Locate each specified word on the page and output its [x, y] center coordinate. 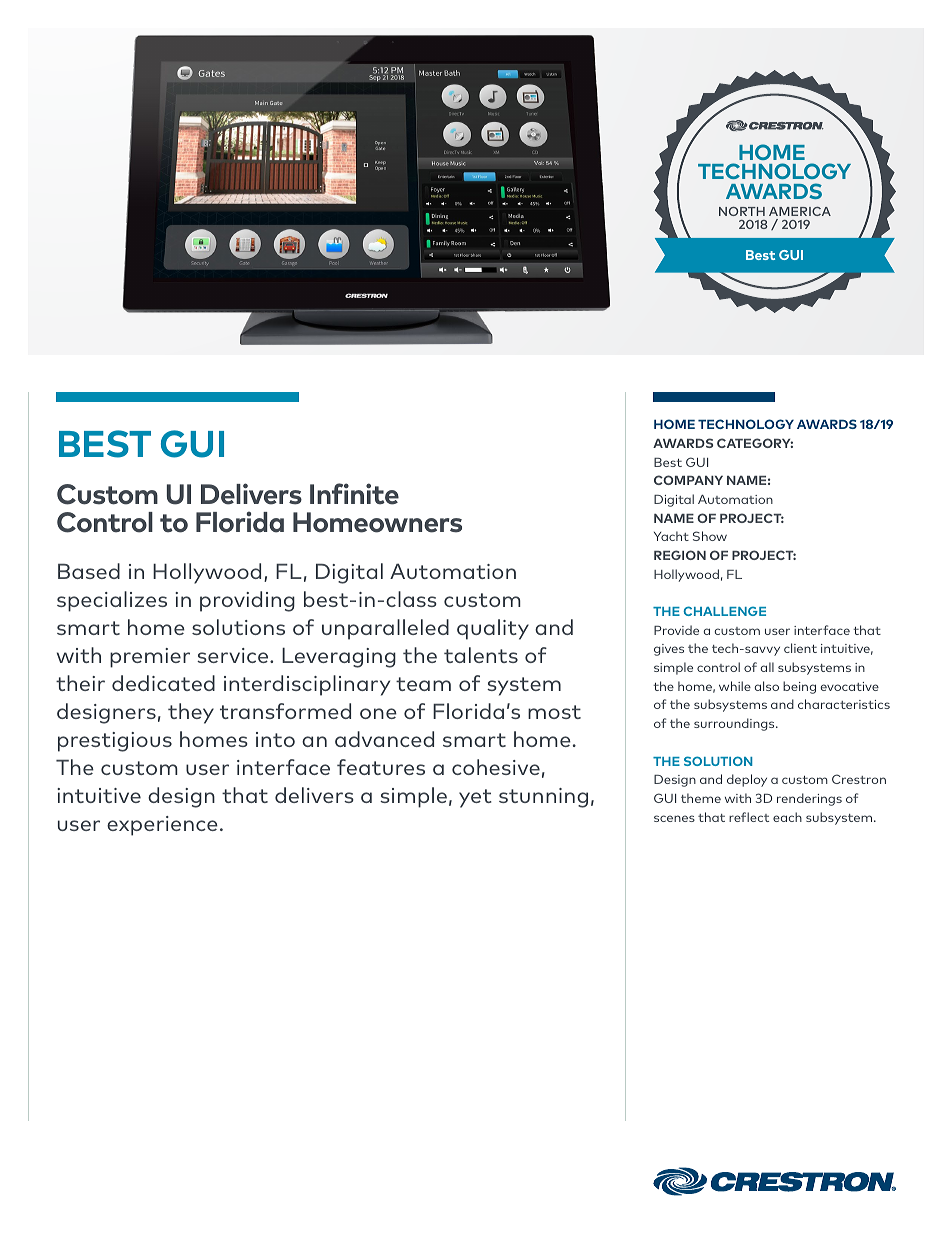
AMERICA [800, 211]
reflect [749, 817]
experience [162, 826]
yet [475, 798]
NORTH [742, 211]
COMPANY [688, 480]
